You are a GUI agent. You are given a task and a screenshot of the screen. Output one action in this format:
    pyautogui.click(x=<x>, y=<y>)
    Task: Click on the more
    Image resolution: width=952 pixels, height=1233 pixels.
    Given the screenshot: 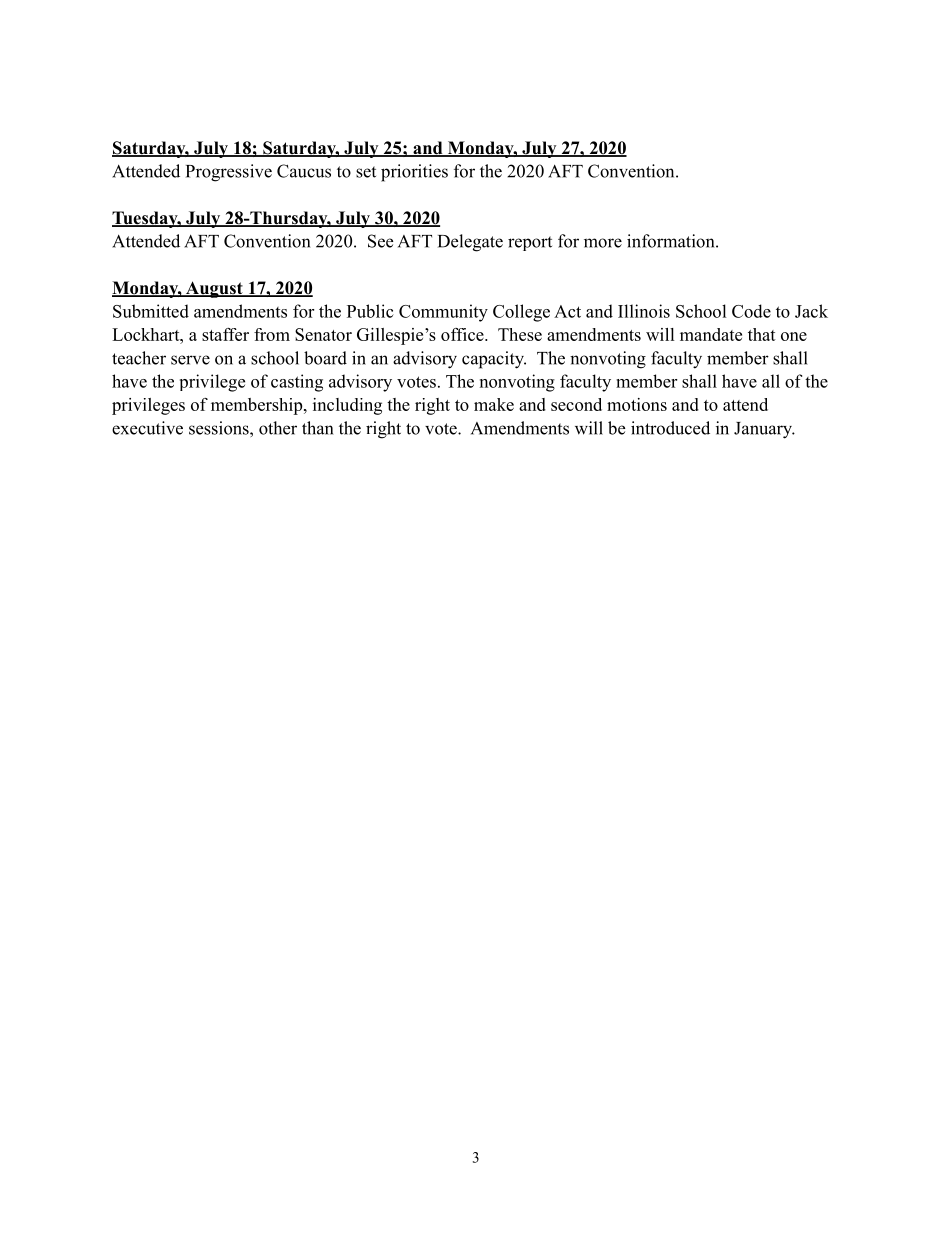 What is the action you would take?
    pyautogui.click(x=603, y=243)
